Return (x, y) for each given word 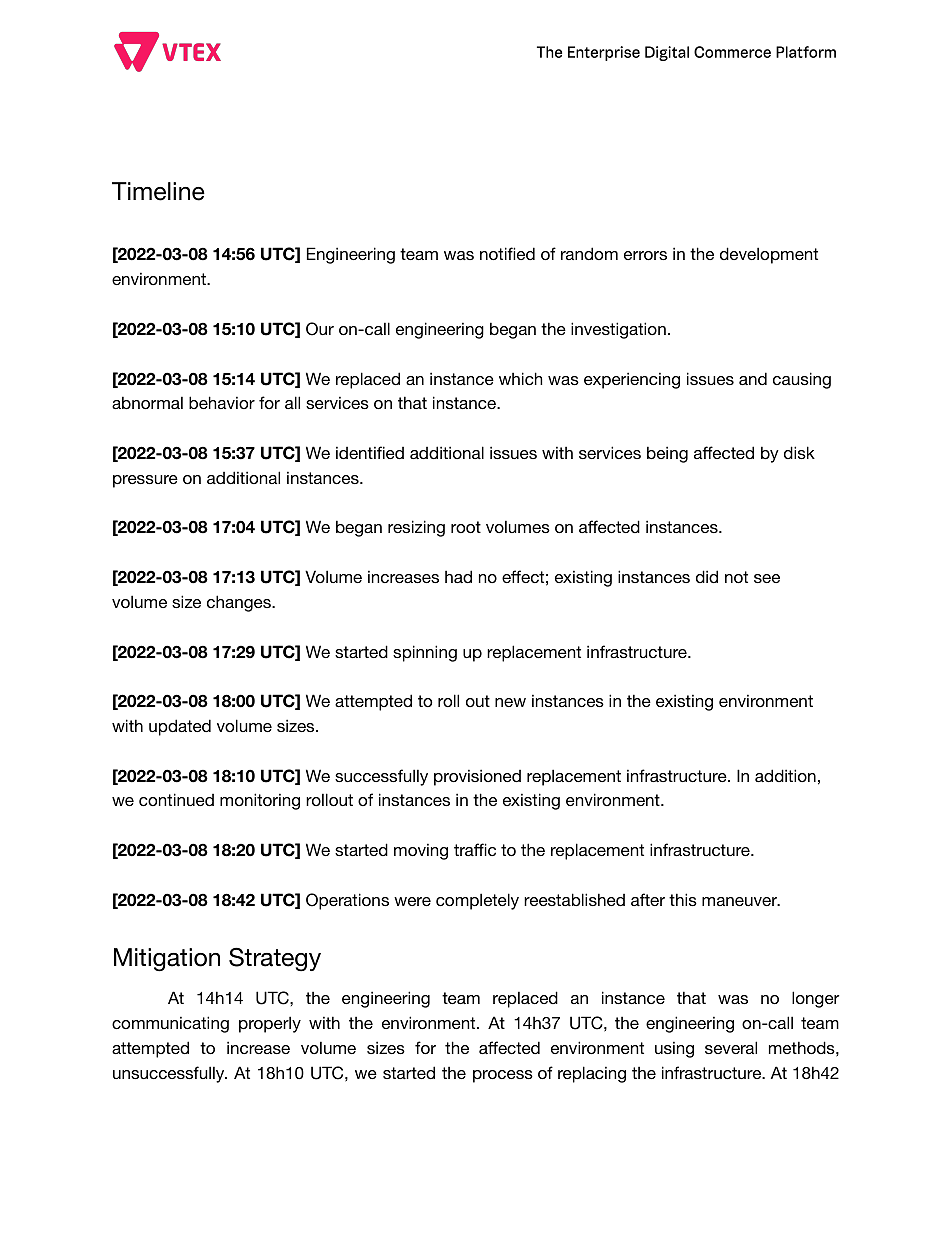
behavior (222, 402)
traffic (475, 849)
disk (799, 452)
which (520, 378)
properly (270, 1024)
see (767, 578)
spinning (425, 653)
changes (240, 603)
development (769, 255)
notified (507, 253)
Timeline (158, 191)
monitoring (260, 801)
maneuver (741, 901)
